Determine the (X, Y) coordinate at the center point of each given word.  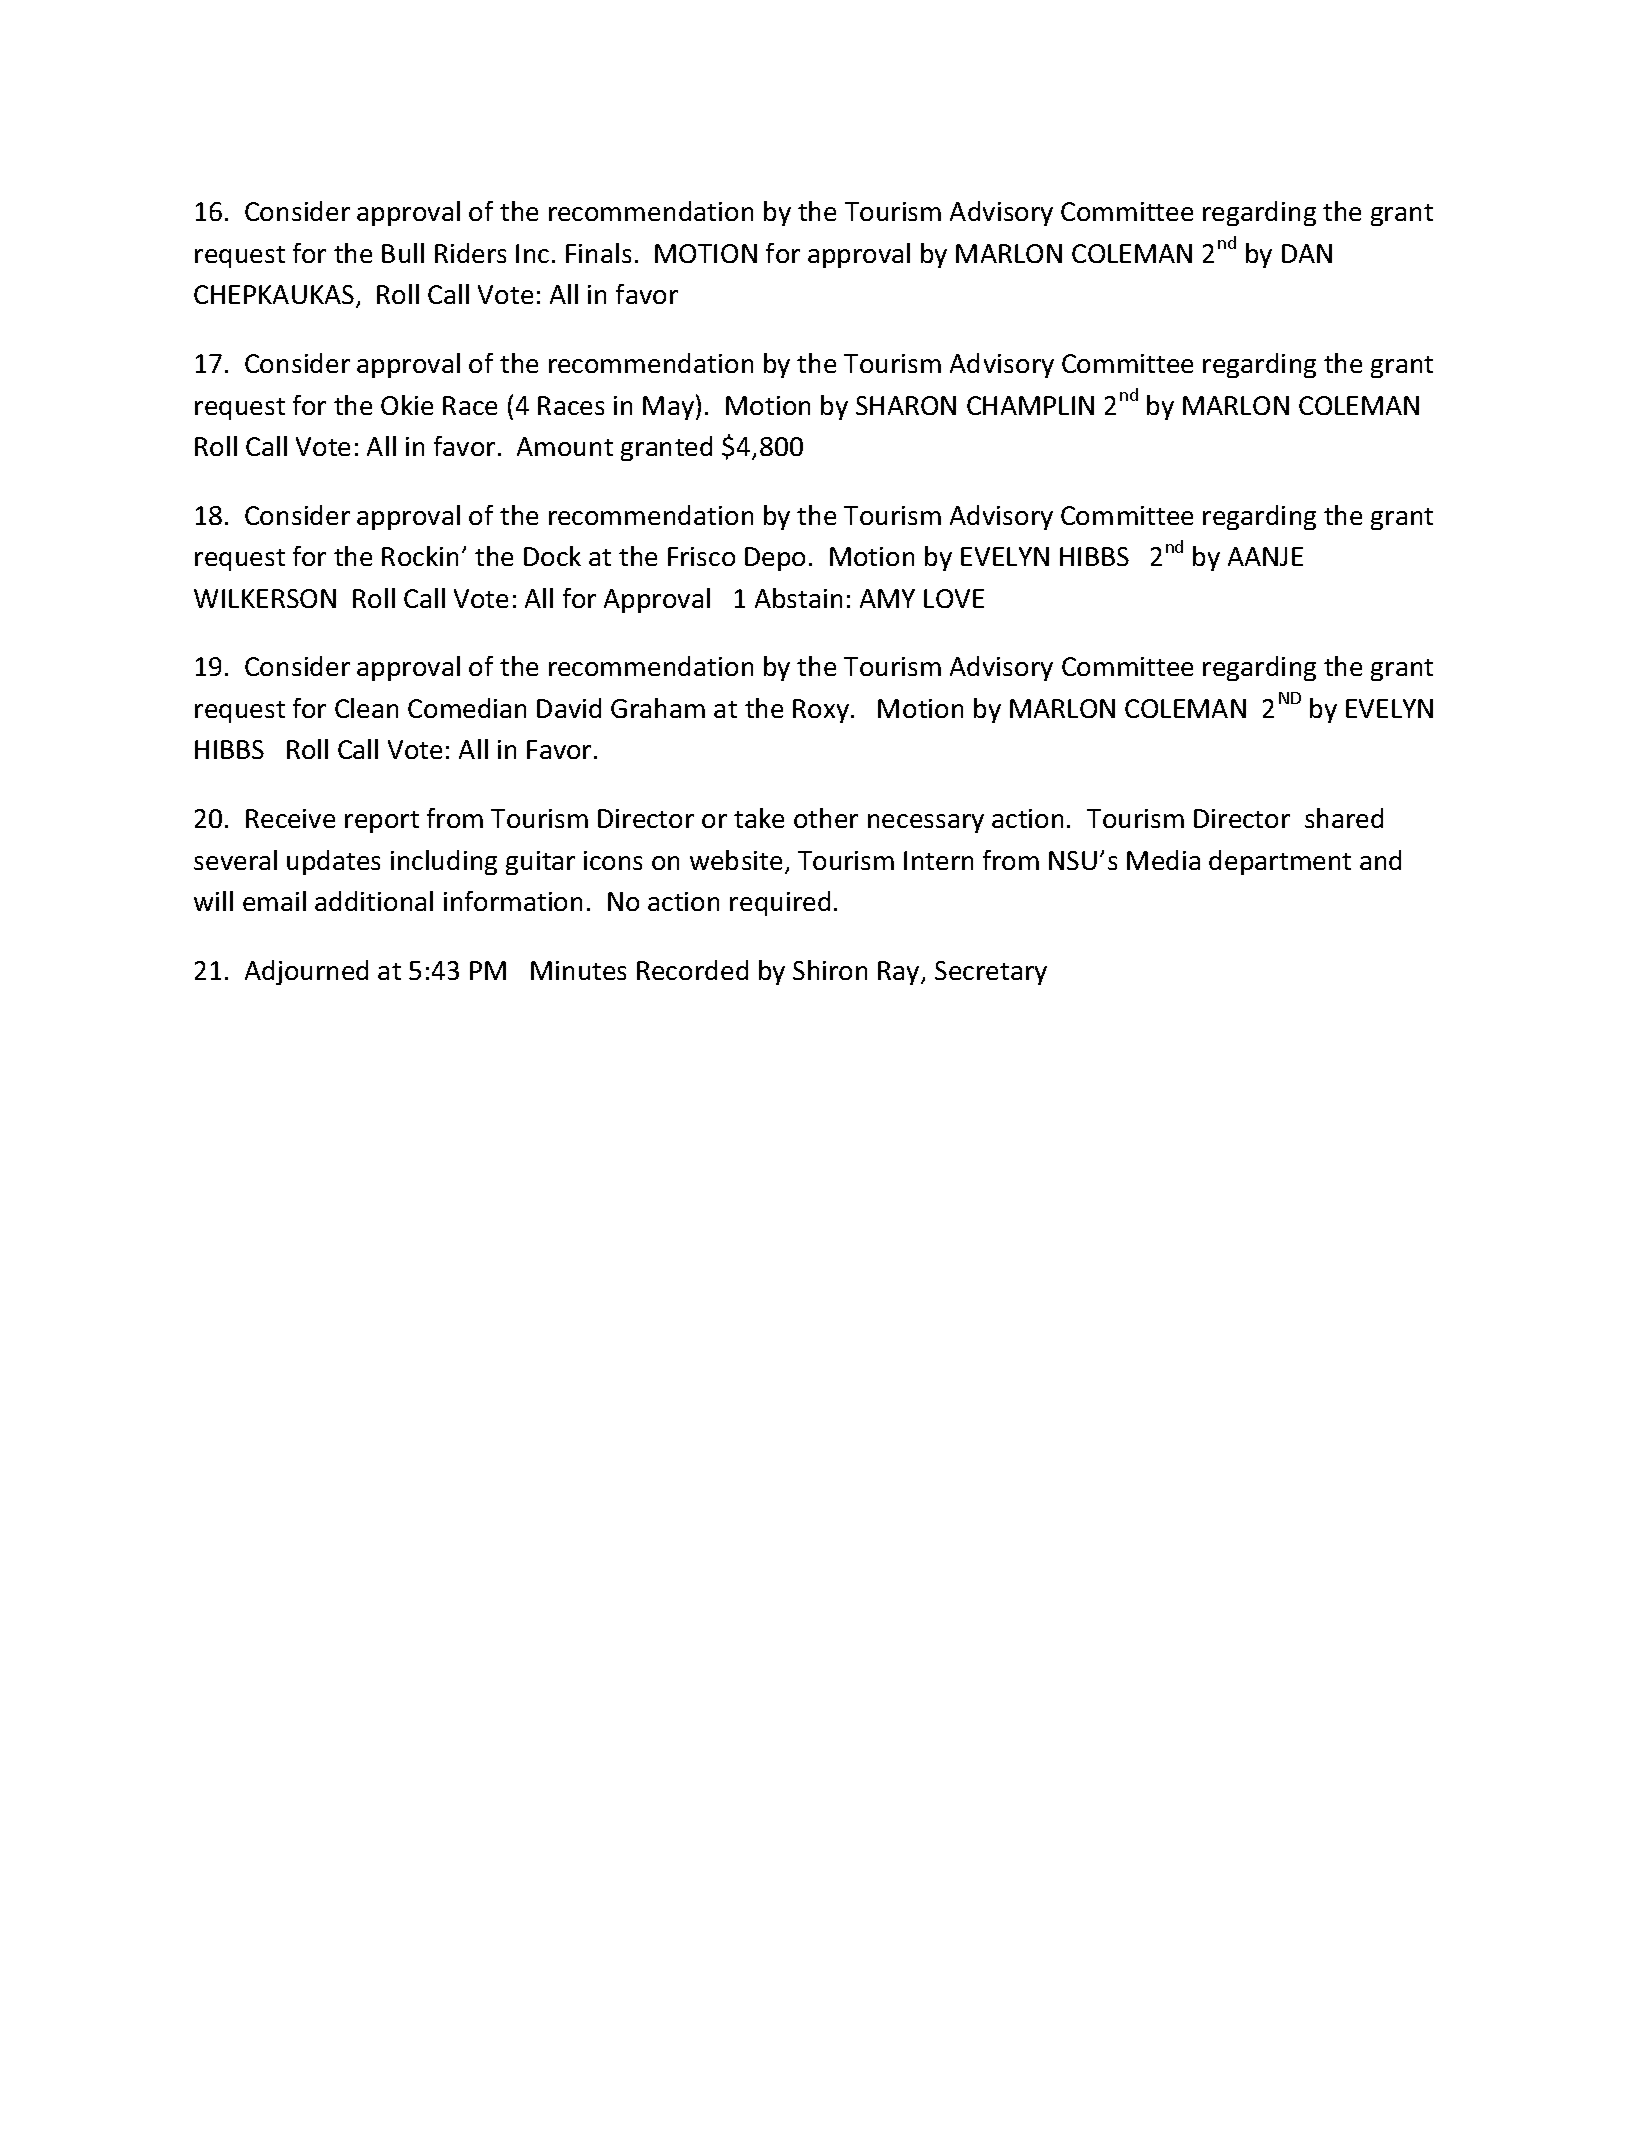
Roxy (822, 711)
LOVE (954, 598)
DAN (1307, 253)
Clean (366, 708)
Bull (403, 253)
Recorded (692, 970)
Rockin (420, 556)
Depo (775, 559)
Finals (598, 253)
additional (374, 901)
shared (1344, 818)
